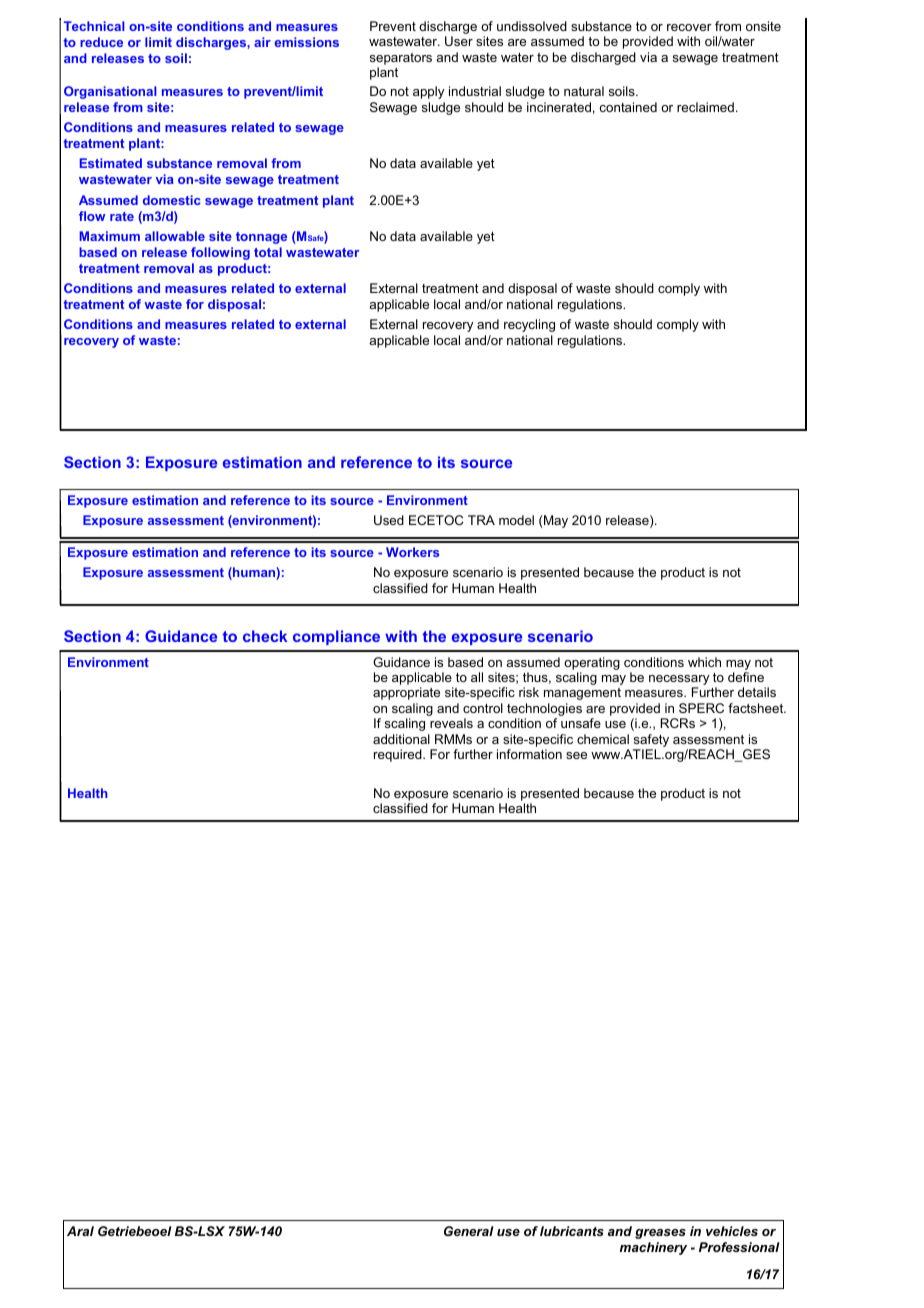 The image size is (924, 1308). Describe the element at coordinates (406, 693) in the screenshot. I see `appropriate` at that location.
